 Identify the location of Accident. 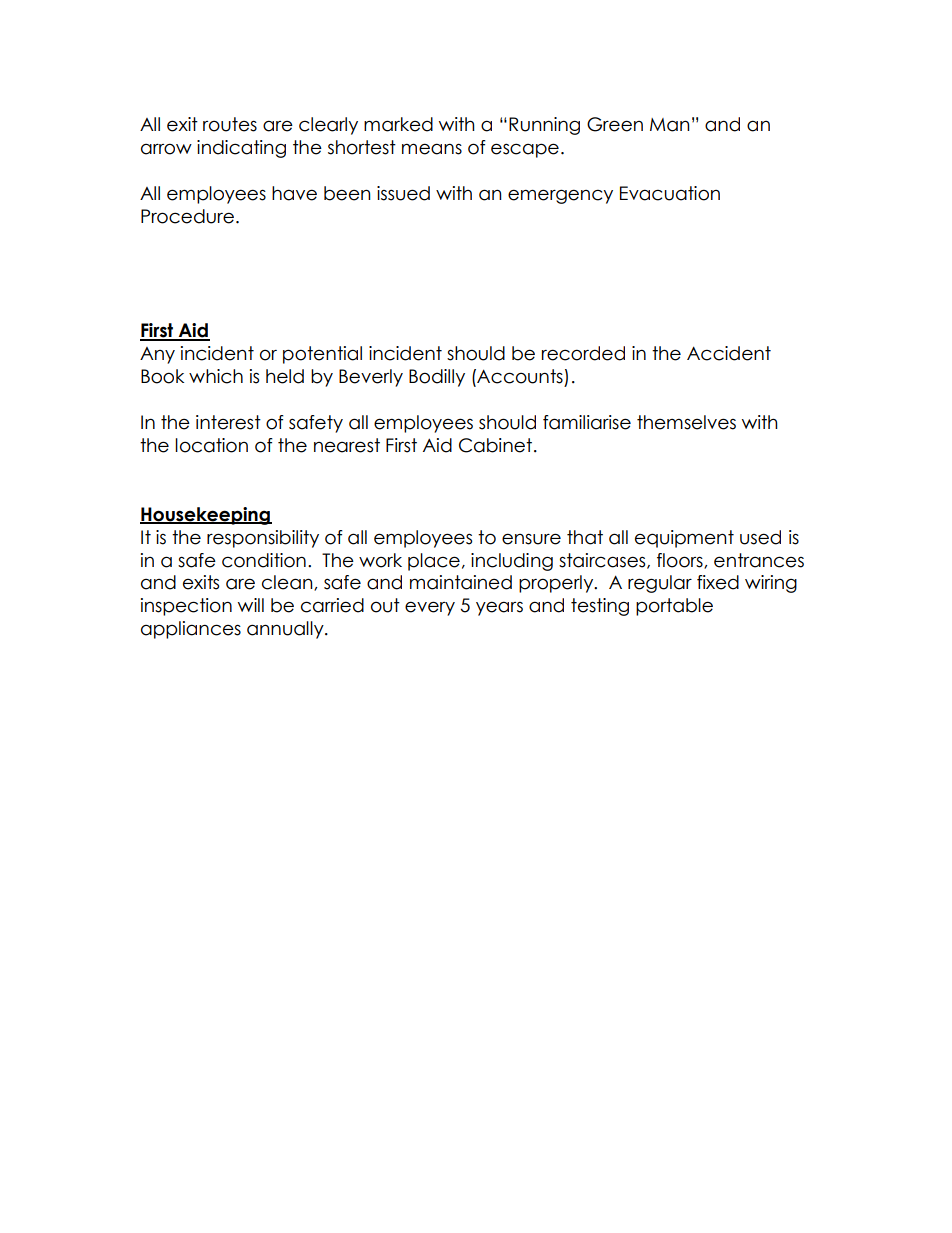
(729, 353).
